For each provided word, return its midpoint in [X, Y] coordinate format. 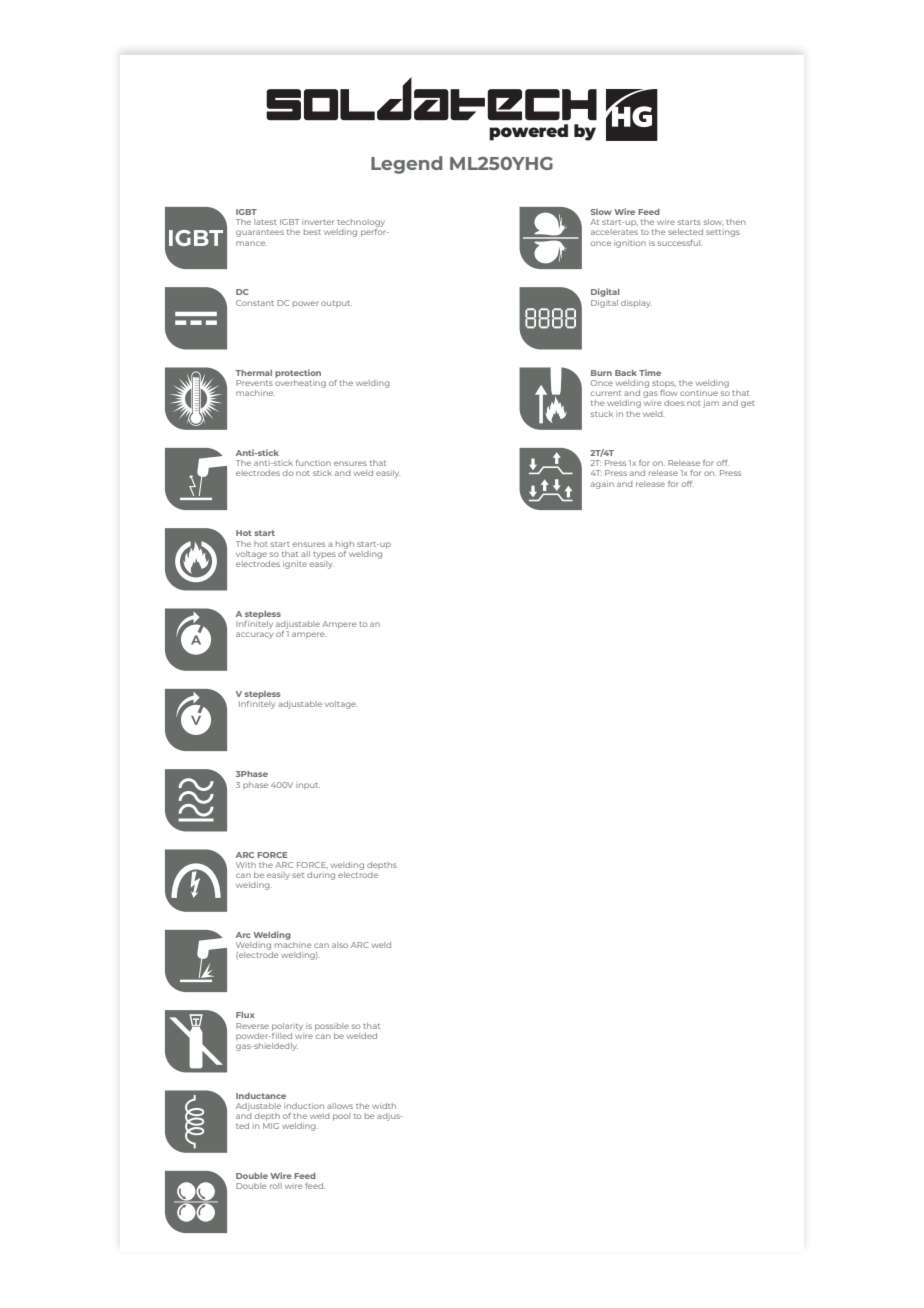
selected [685, 232]
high [345, 545]
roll [276, 1186]
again [602, 485]
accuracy [254, 635]
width [384, 1106]
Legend [406, 165]
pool [341, 1117]
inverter [318, 222]
